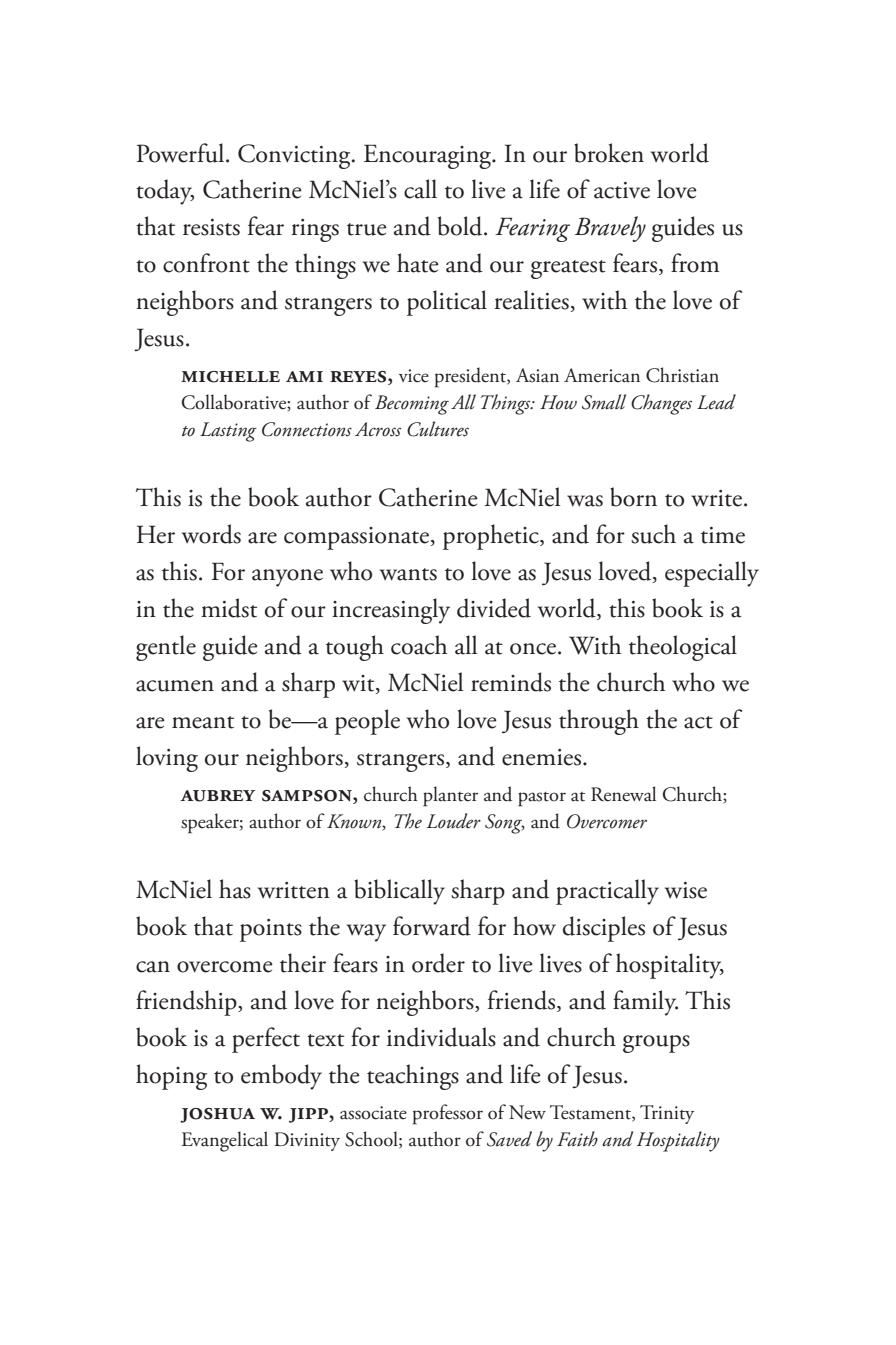 The width and height of the screenshot is (896, 1345). I want to click on Encouraging, so click(429, 156).
